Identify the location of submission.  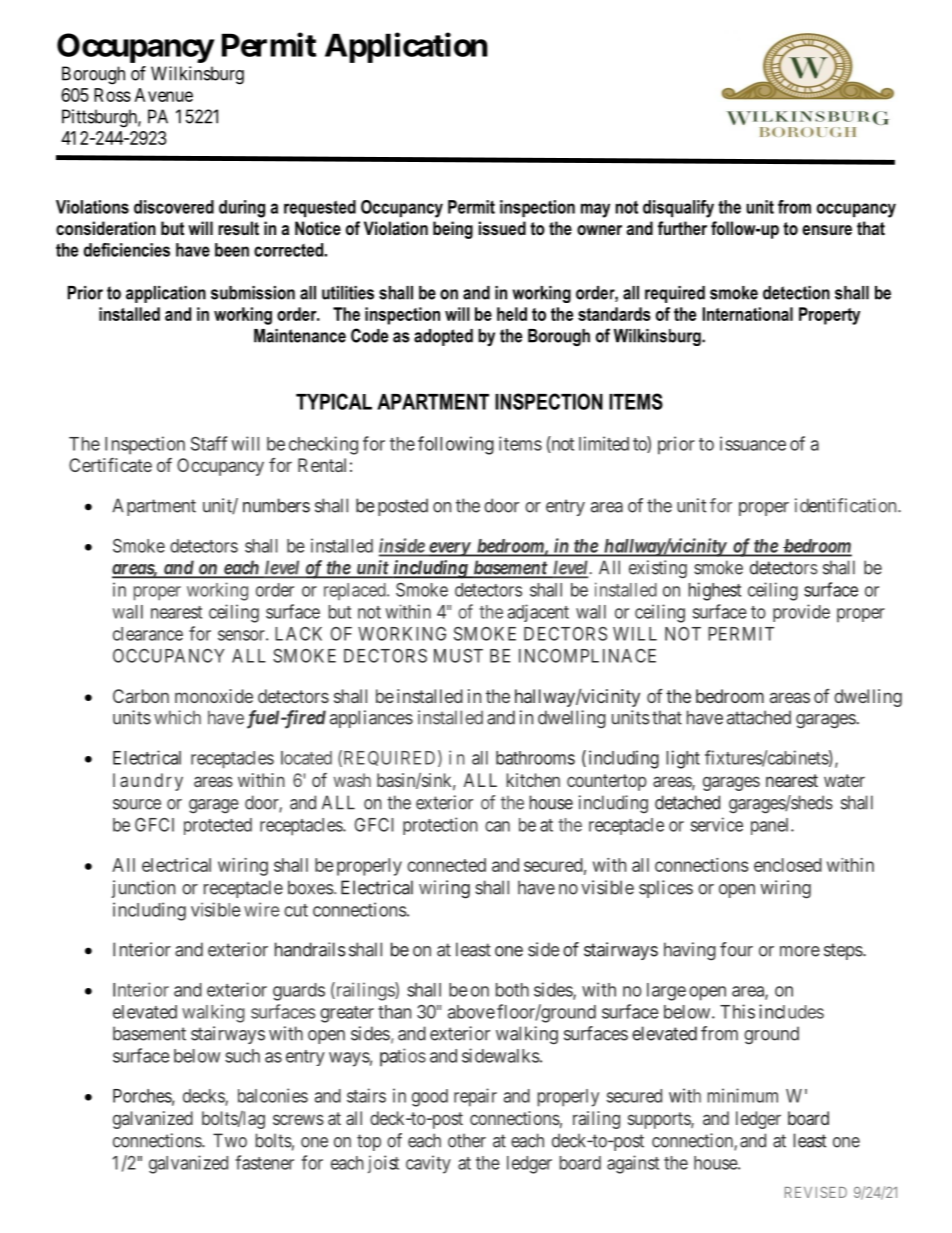
(253, 293).
